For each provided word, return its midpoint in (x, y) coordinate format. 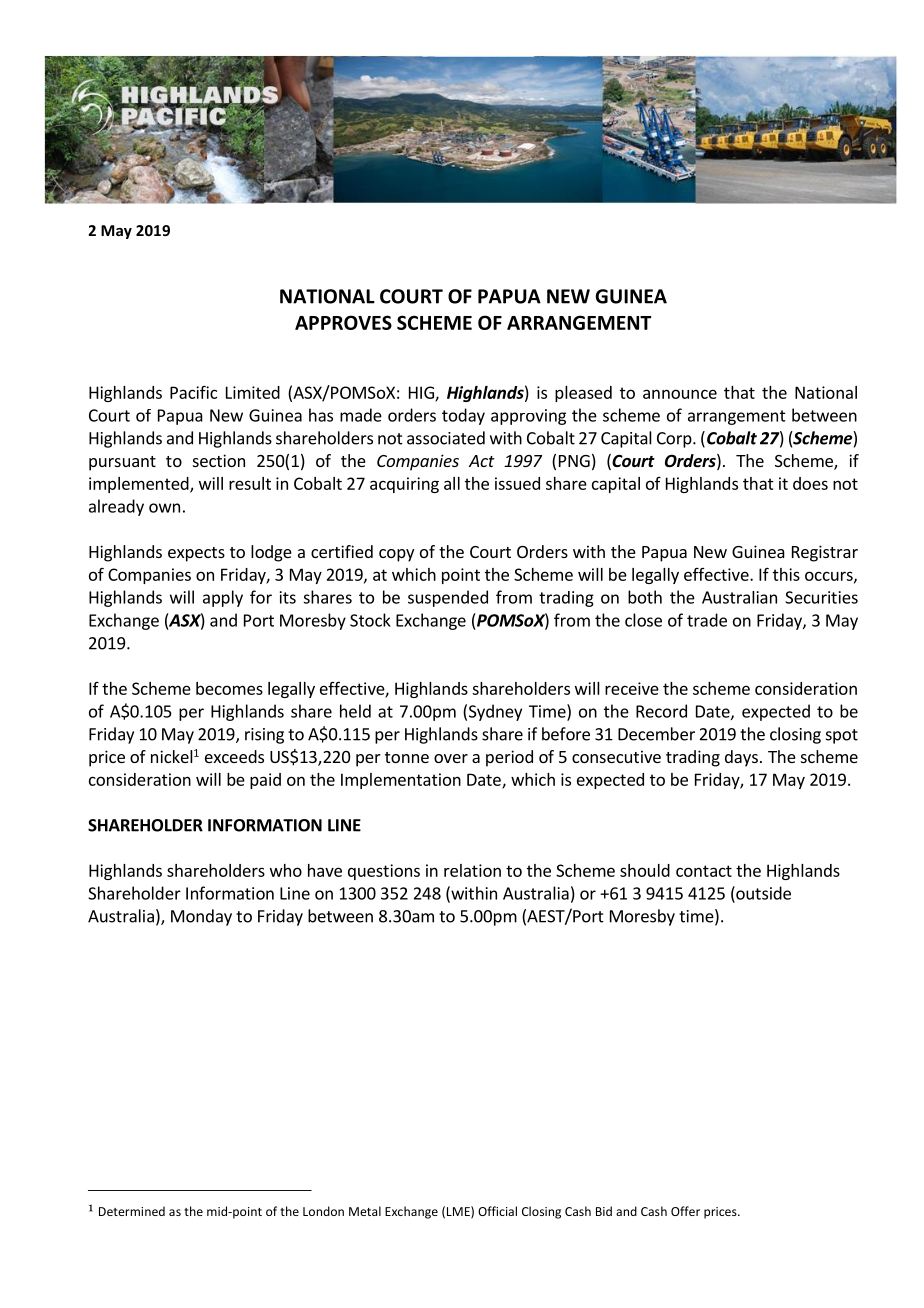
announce (680, 394)
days (741, 758)
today (463, 416)
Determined (132, 1211)
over (451, 758)
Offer (685, 1211)
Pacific (193, 392)
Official (497, 1211)
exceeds (234, 756)
